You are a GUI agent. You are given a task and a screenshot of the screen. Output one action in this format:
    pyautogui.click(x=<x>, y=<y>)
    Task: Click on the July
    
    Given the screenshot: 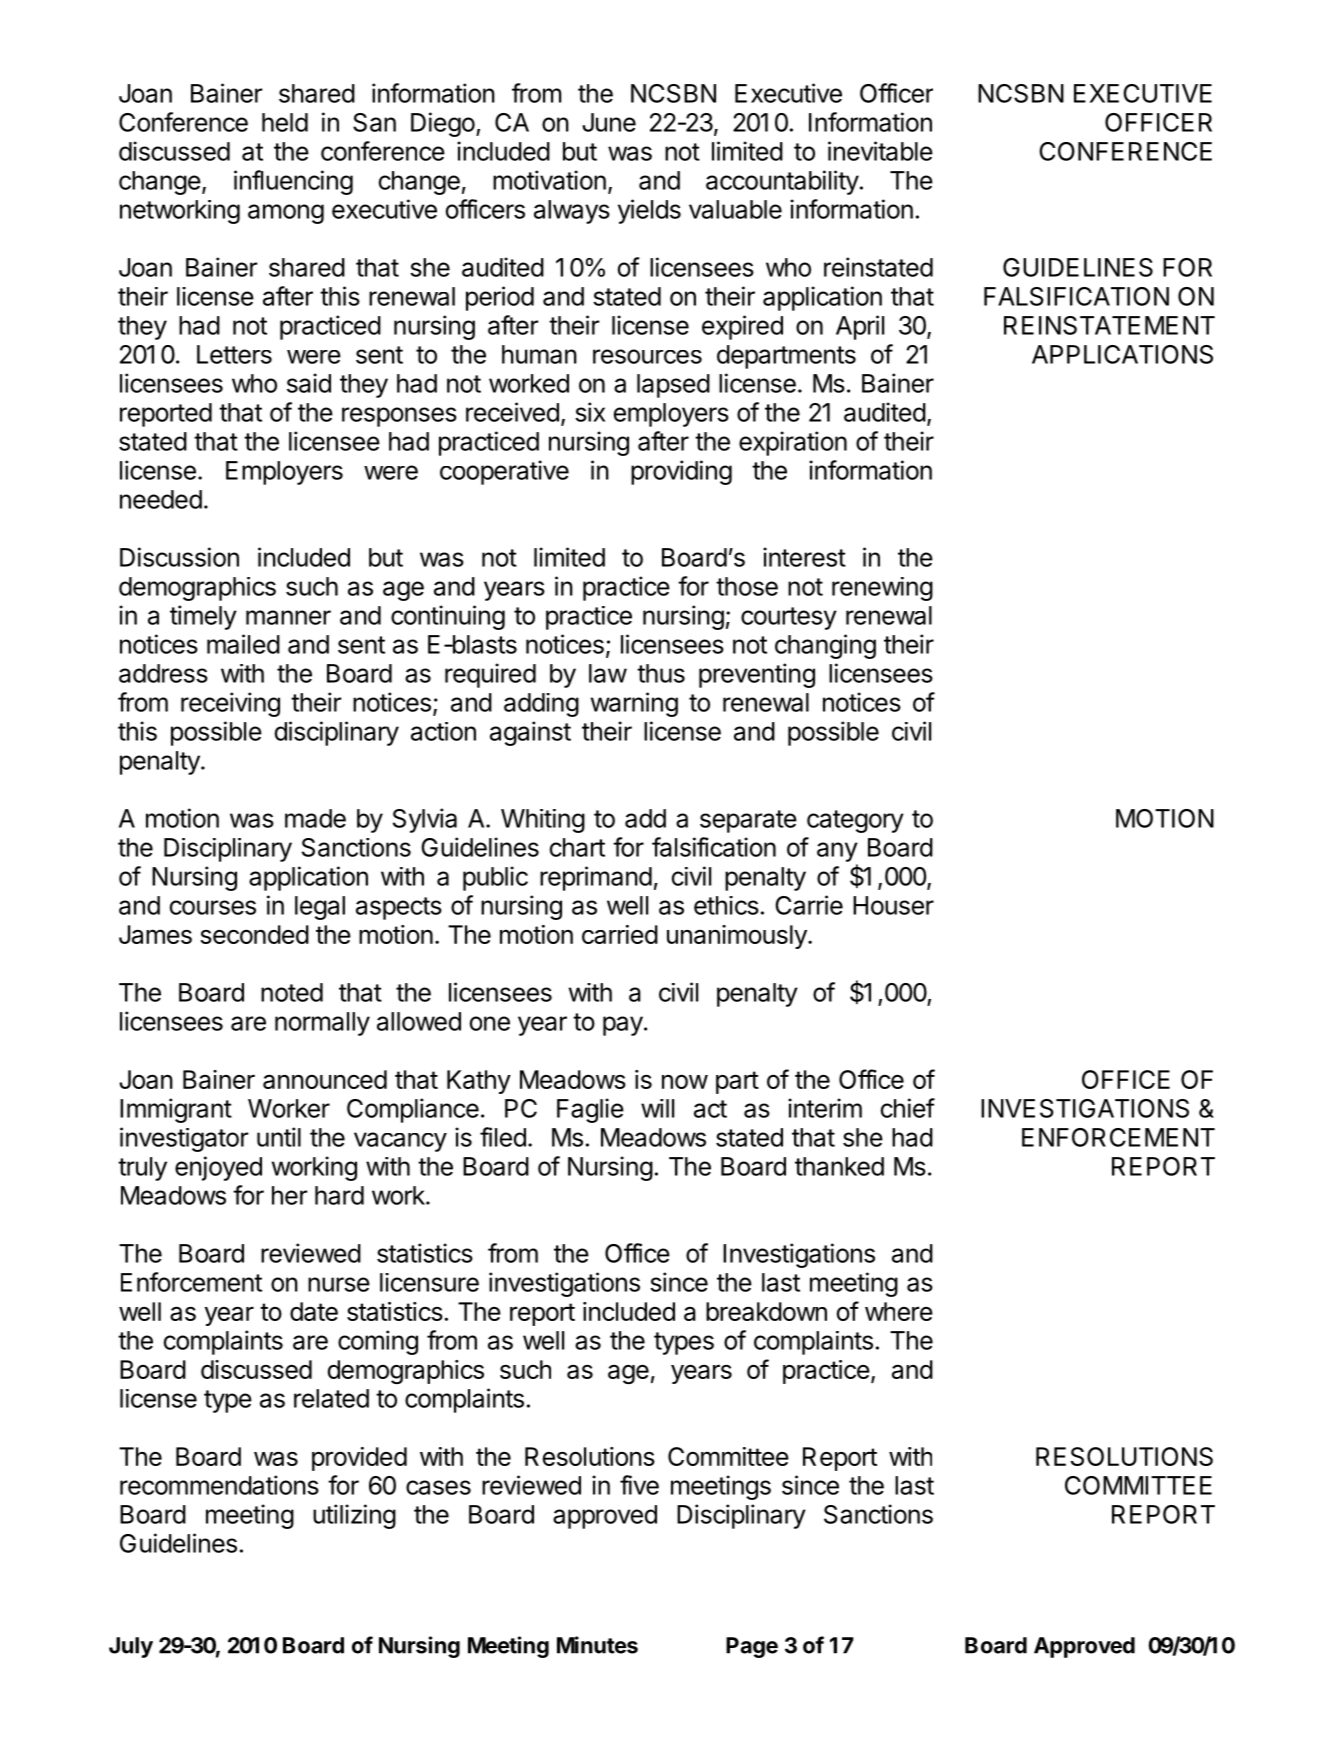 What is the action you would take?
    pyautogui.click(x=131, y=1647)
